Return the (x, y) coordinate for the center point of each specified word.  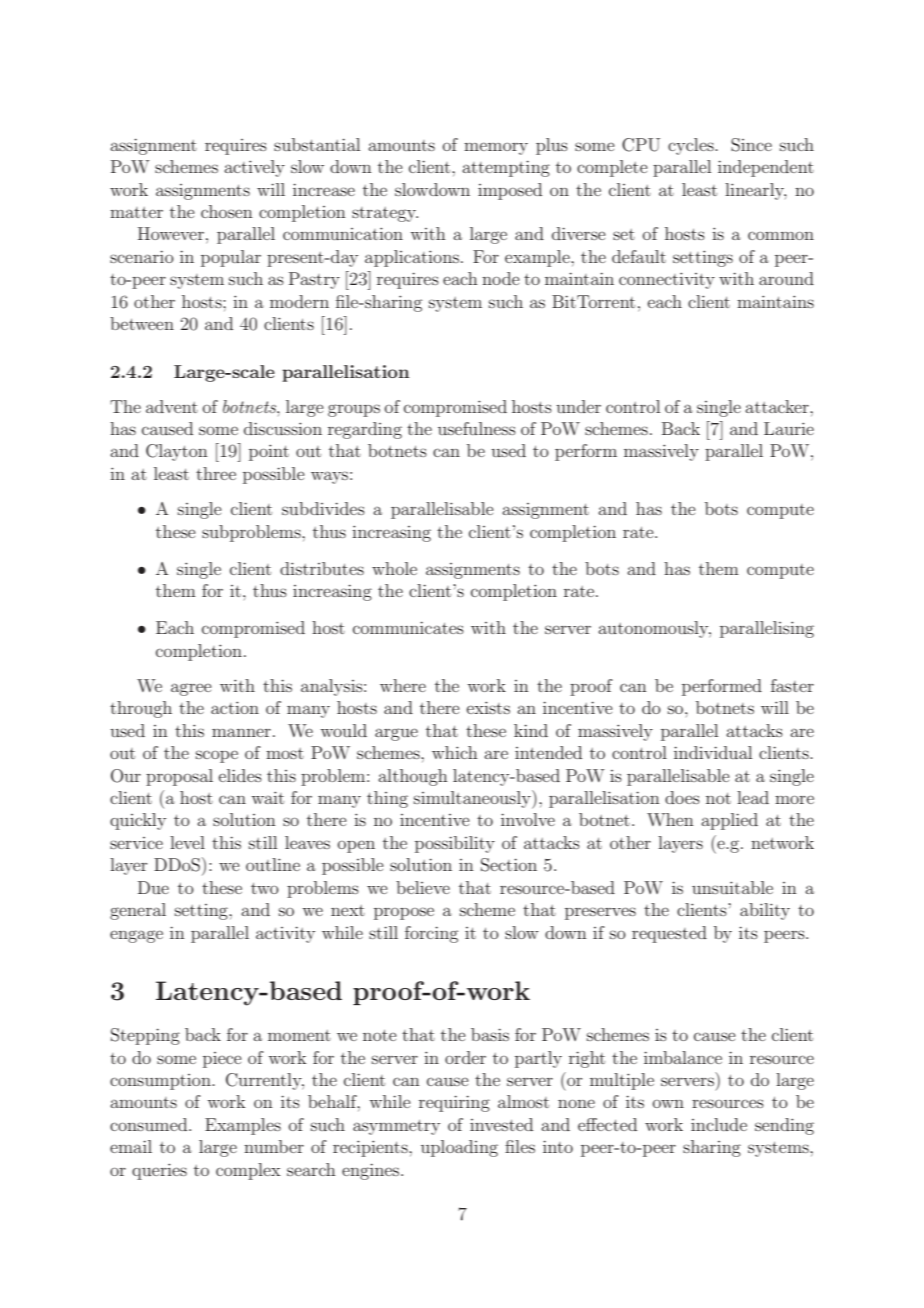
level (187, 842)
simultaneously (473, 799)
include (719, 1124)
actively (254, 168)
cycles (692, 146)
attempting (506, 168)
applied (729, 821)
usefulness (477, 428)
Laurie (789, 428)
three (216, 473)
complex (248, 1171)
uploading (459, 1148)
